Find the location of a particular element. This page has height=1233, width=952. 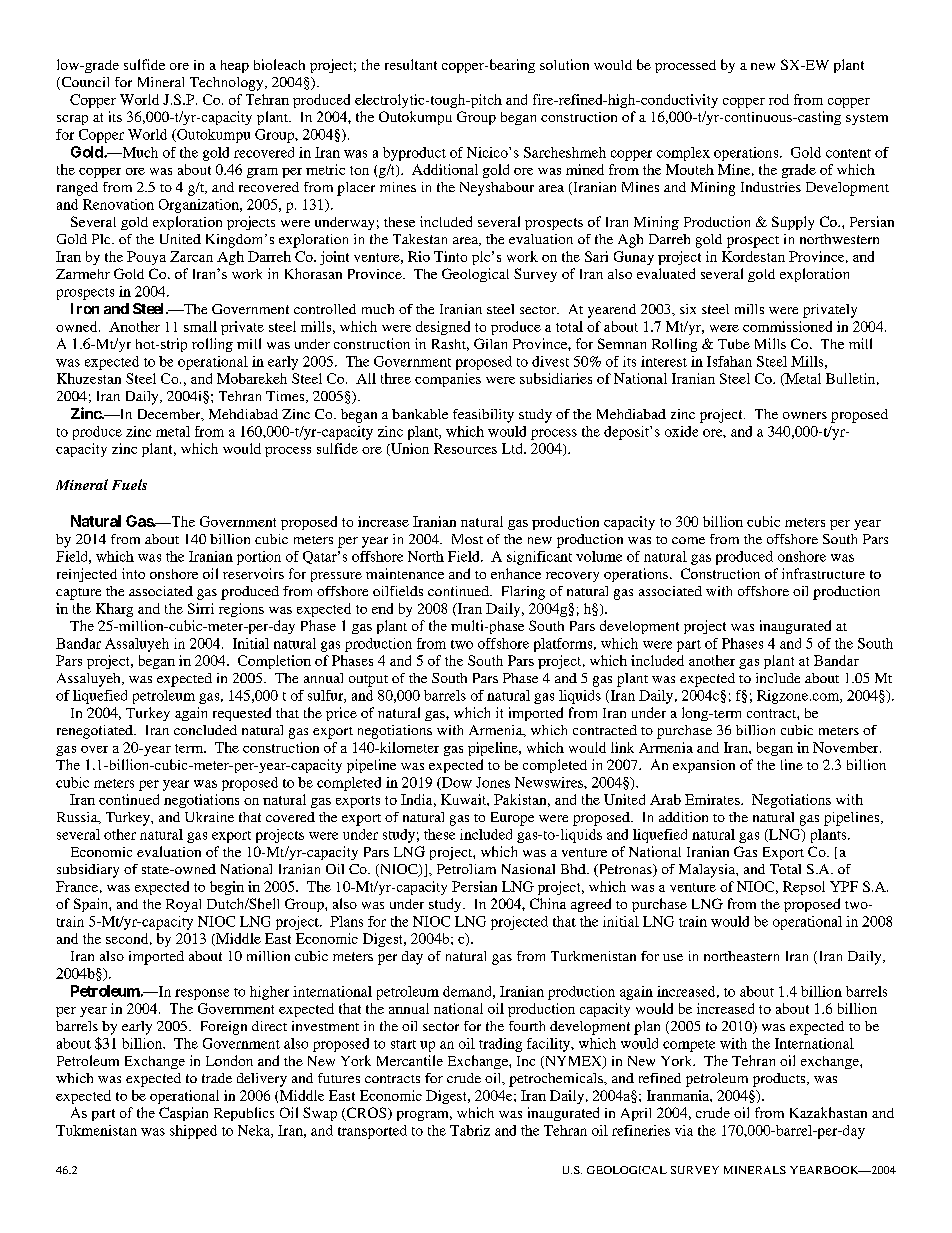

resultant is located at coordinates (411, 64).
